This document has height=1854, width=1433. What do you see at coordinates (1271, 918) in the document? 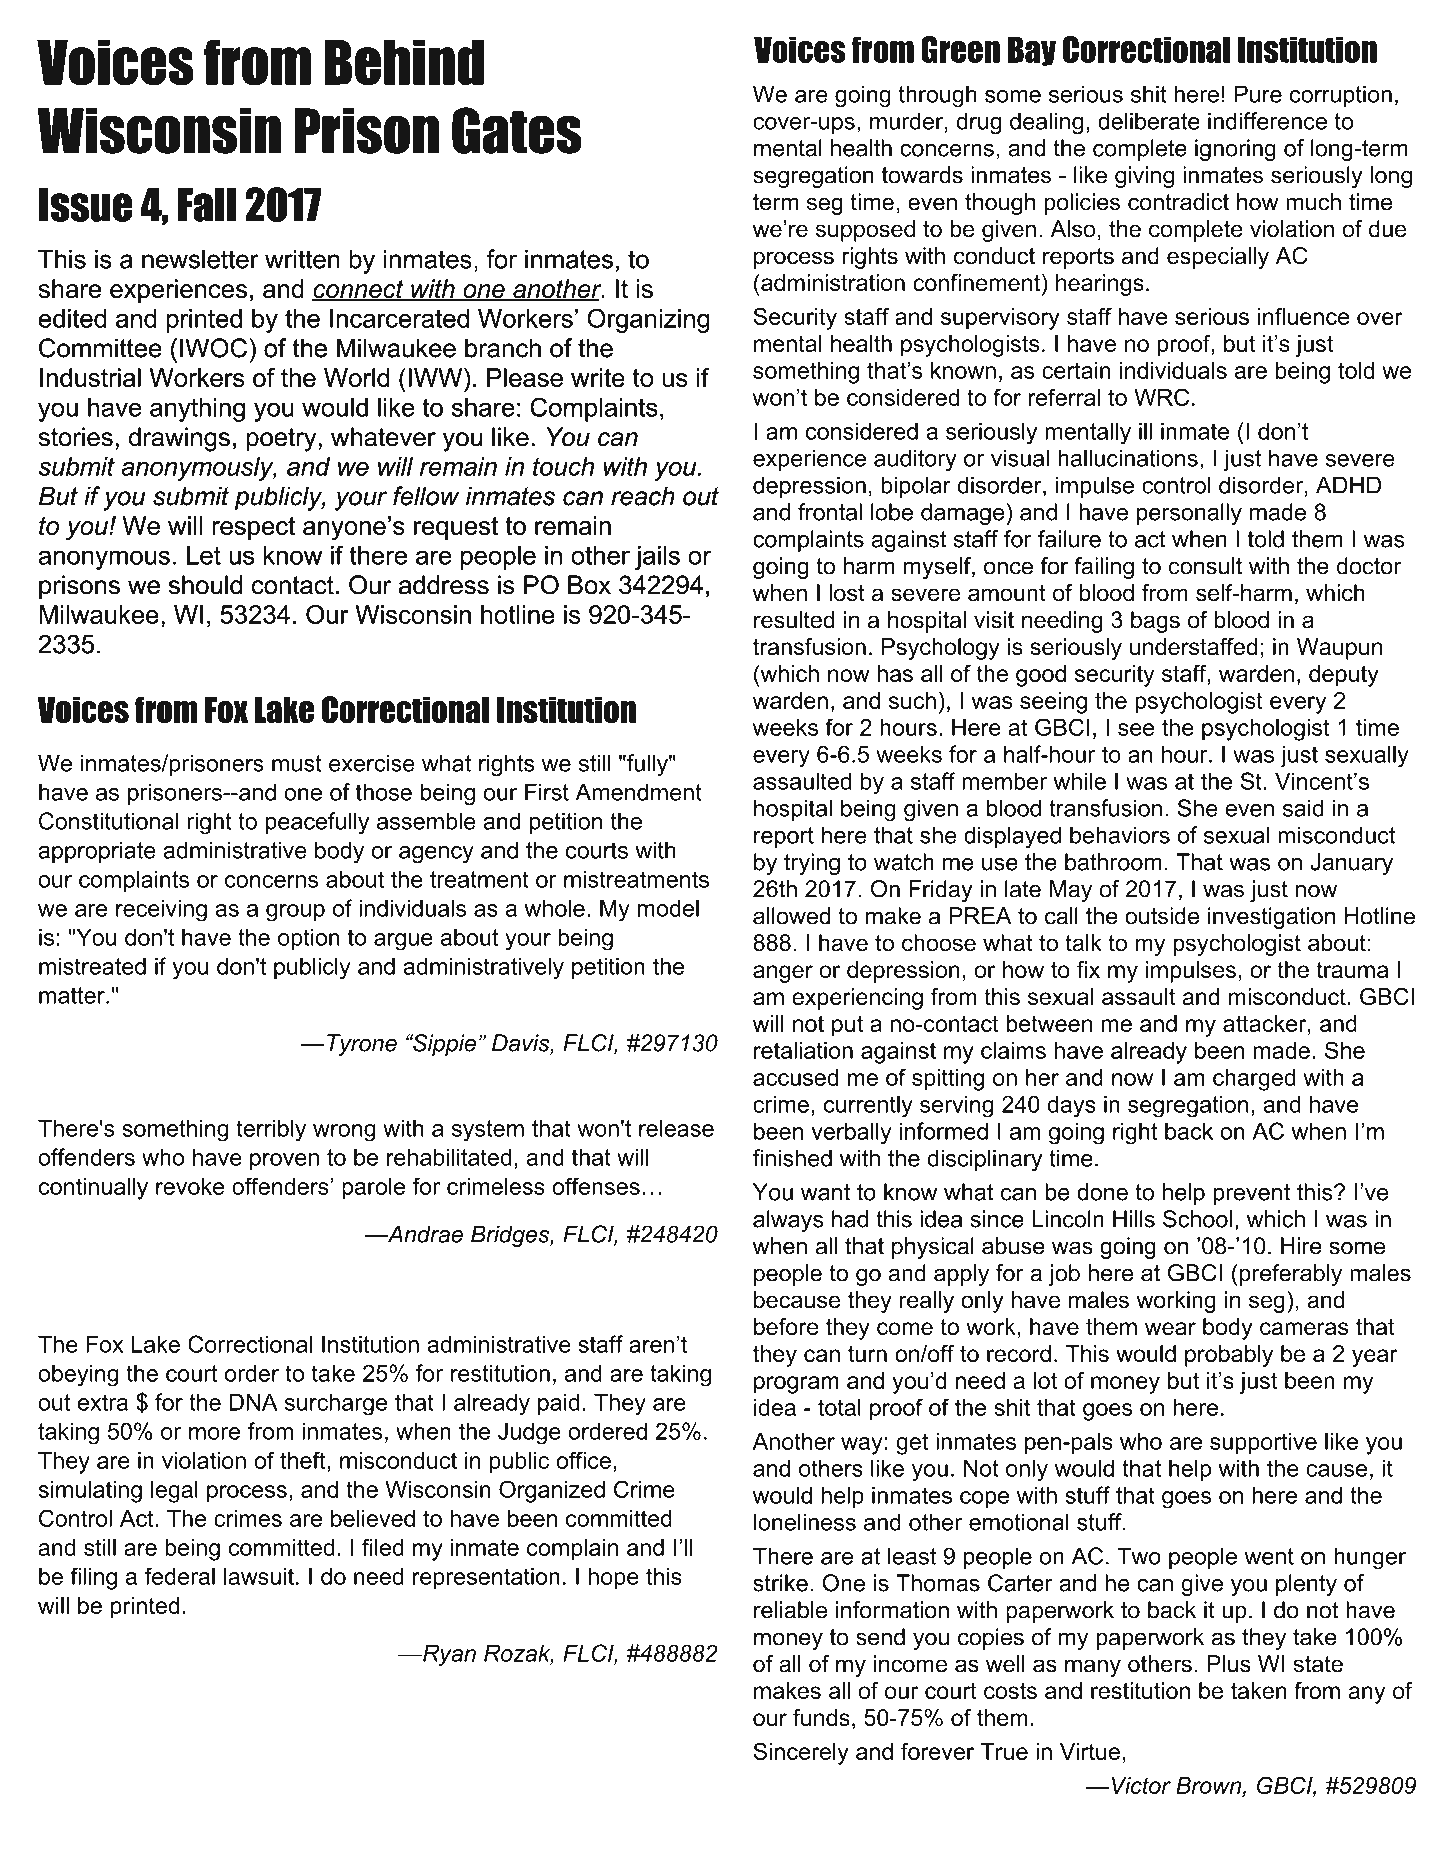
I see `investigation` at bounding box center [1271, 918].
